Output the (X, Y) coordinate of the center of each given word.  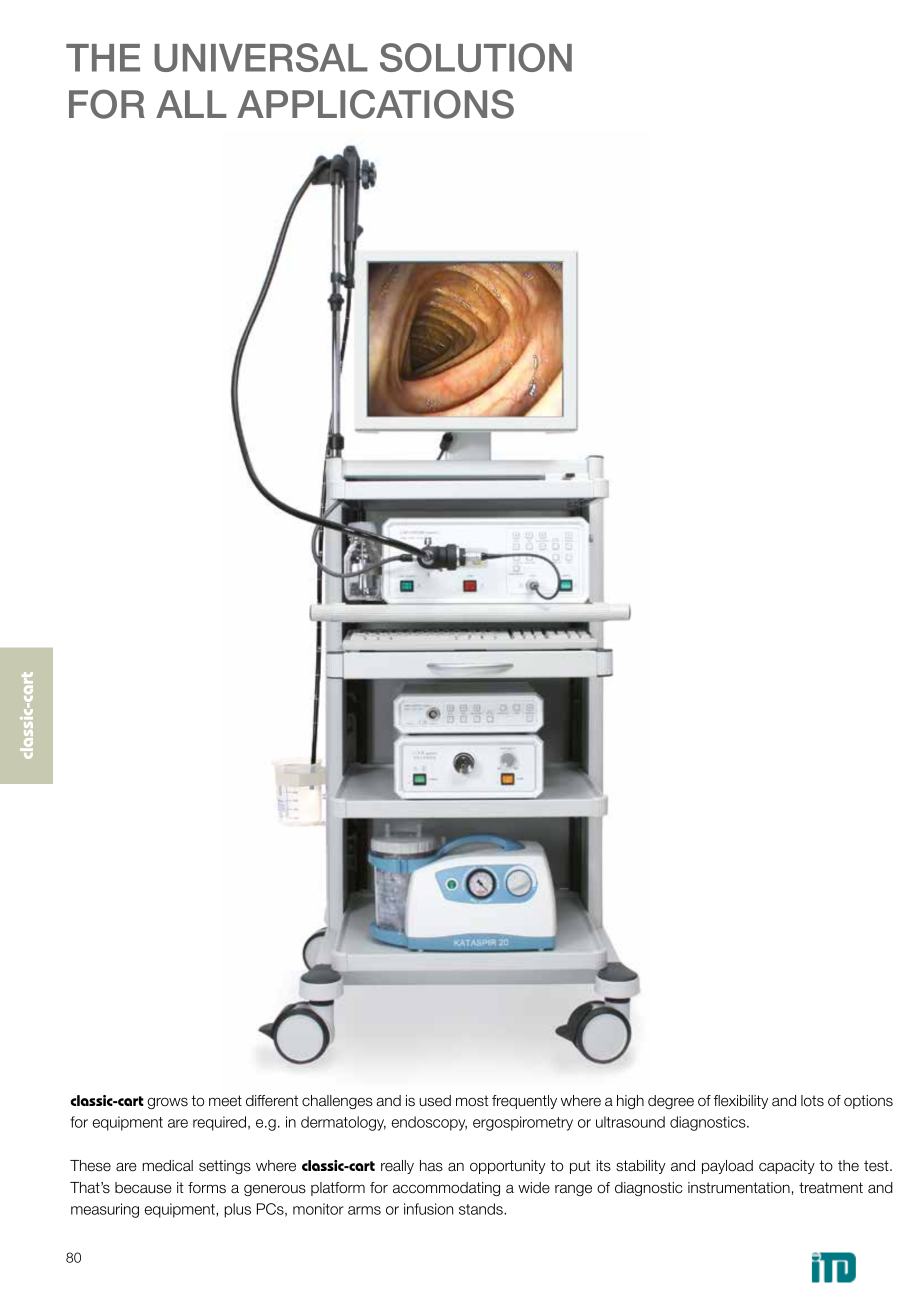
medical (167, 1166)
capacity (787, 1167)
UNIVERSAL (261, 57)
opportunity (508, 1167)
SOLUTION (476, 57)
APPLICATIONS (375, 104)
